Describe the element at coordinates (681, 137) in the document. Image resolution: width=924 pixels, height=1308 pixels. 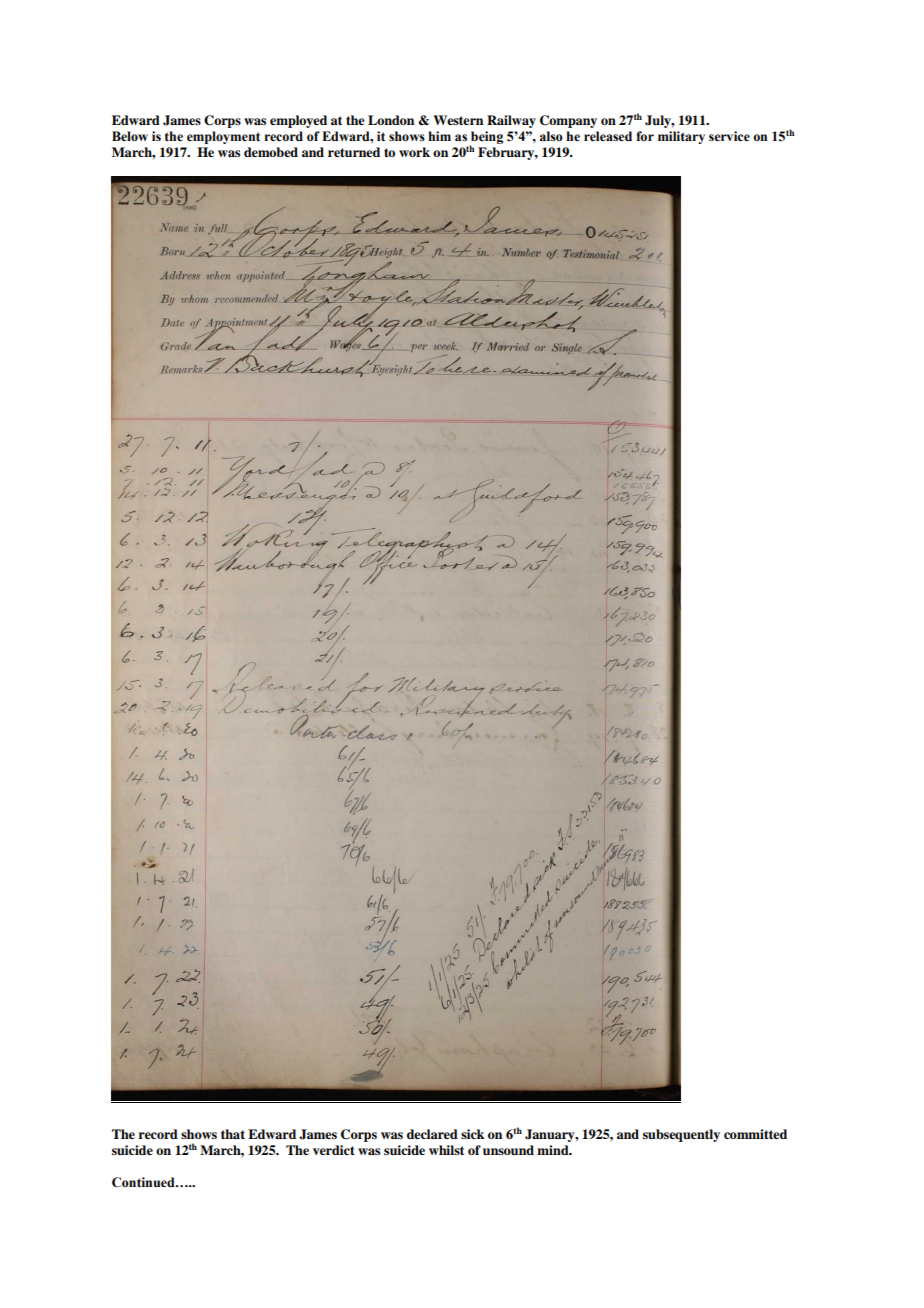
I see `military` at that location.
